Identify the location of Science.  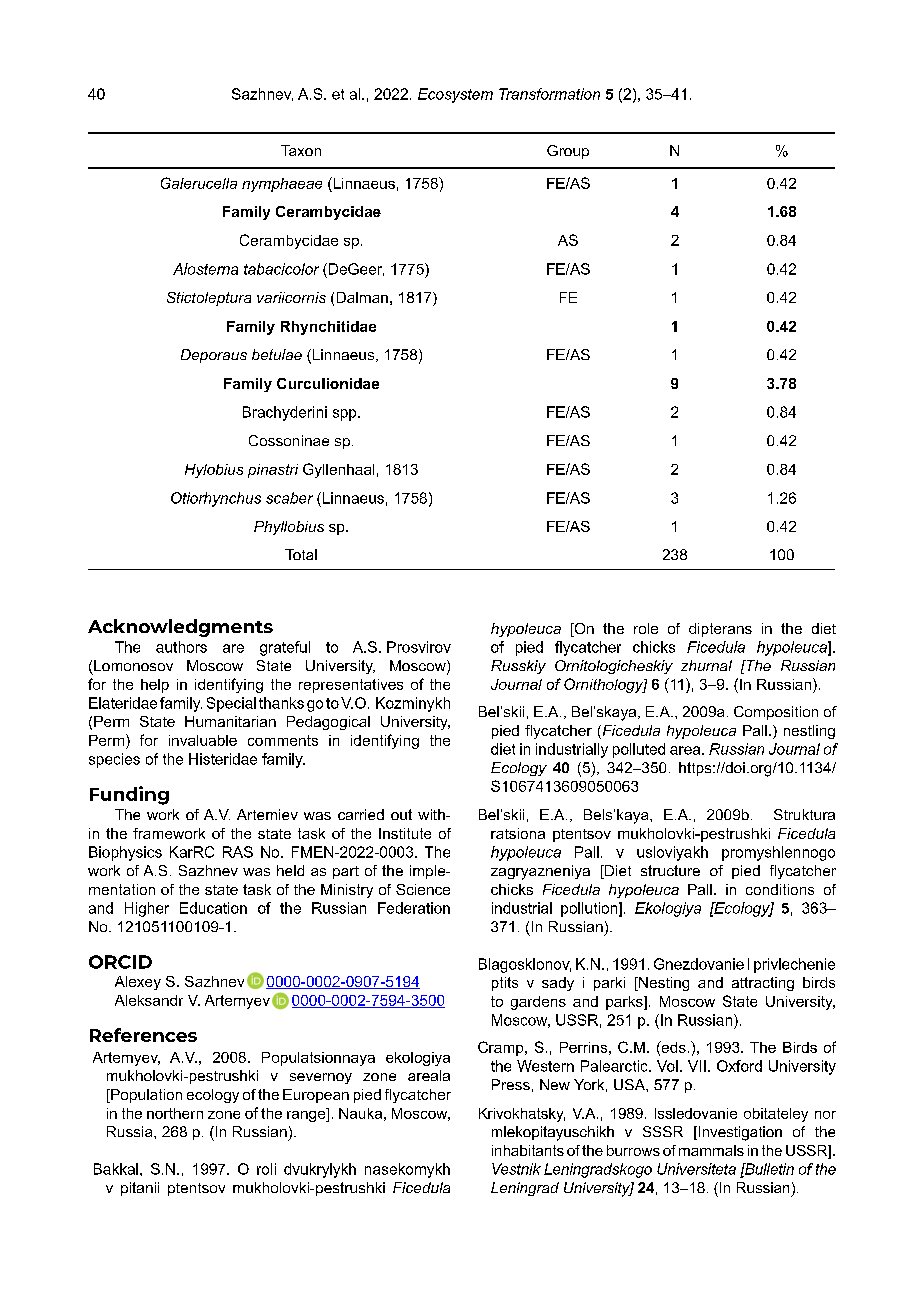
(423, 889).
